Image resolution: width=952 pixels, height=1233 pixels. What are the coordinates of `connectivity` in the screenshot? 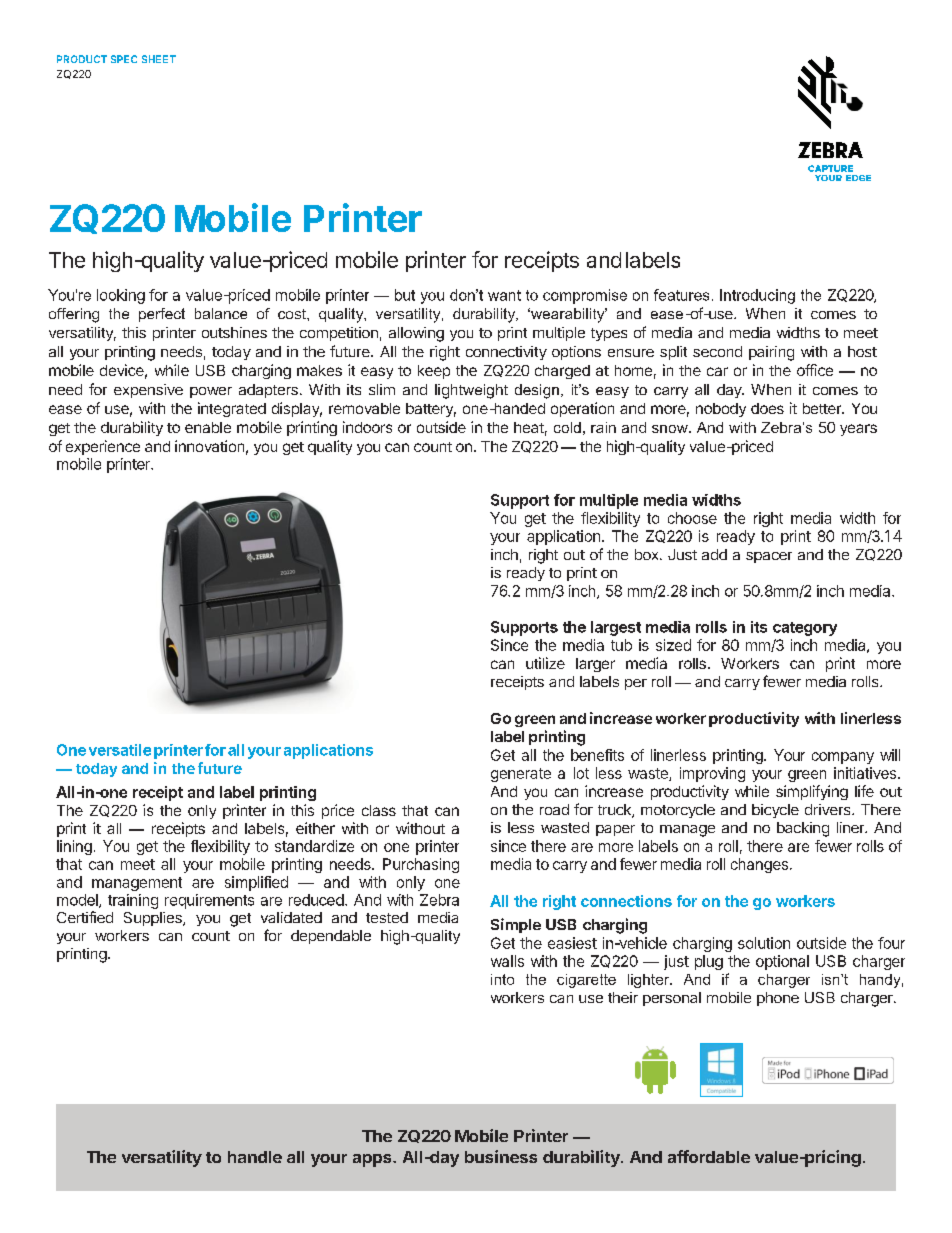 It's located at (506, 353).
